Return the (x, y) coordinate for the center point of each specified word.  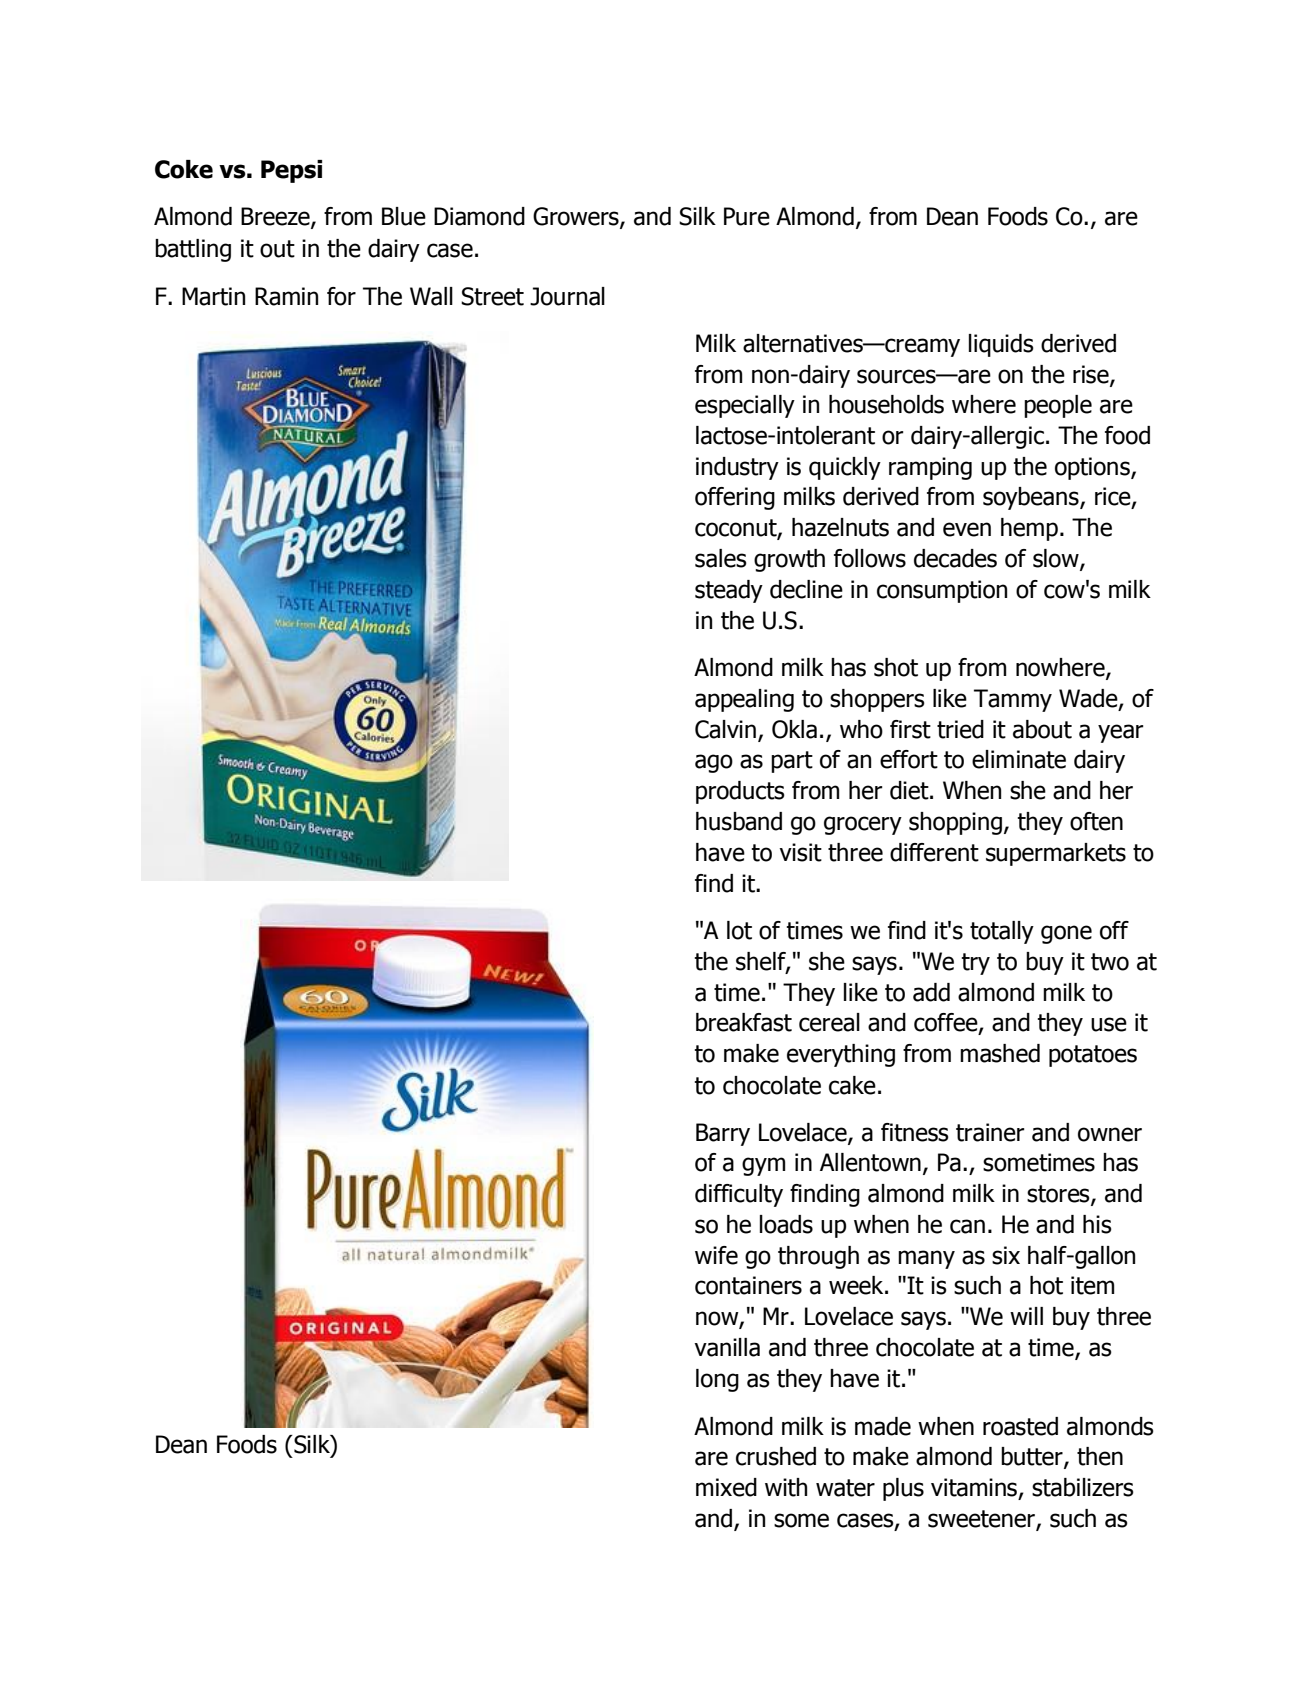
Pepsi (291, 171)
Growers (577, 217)
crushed (776, 1456)
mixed (726, 1487)
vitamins (974, 1487)
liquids (1001, 345)
